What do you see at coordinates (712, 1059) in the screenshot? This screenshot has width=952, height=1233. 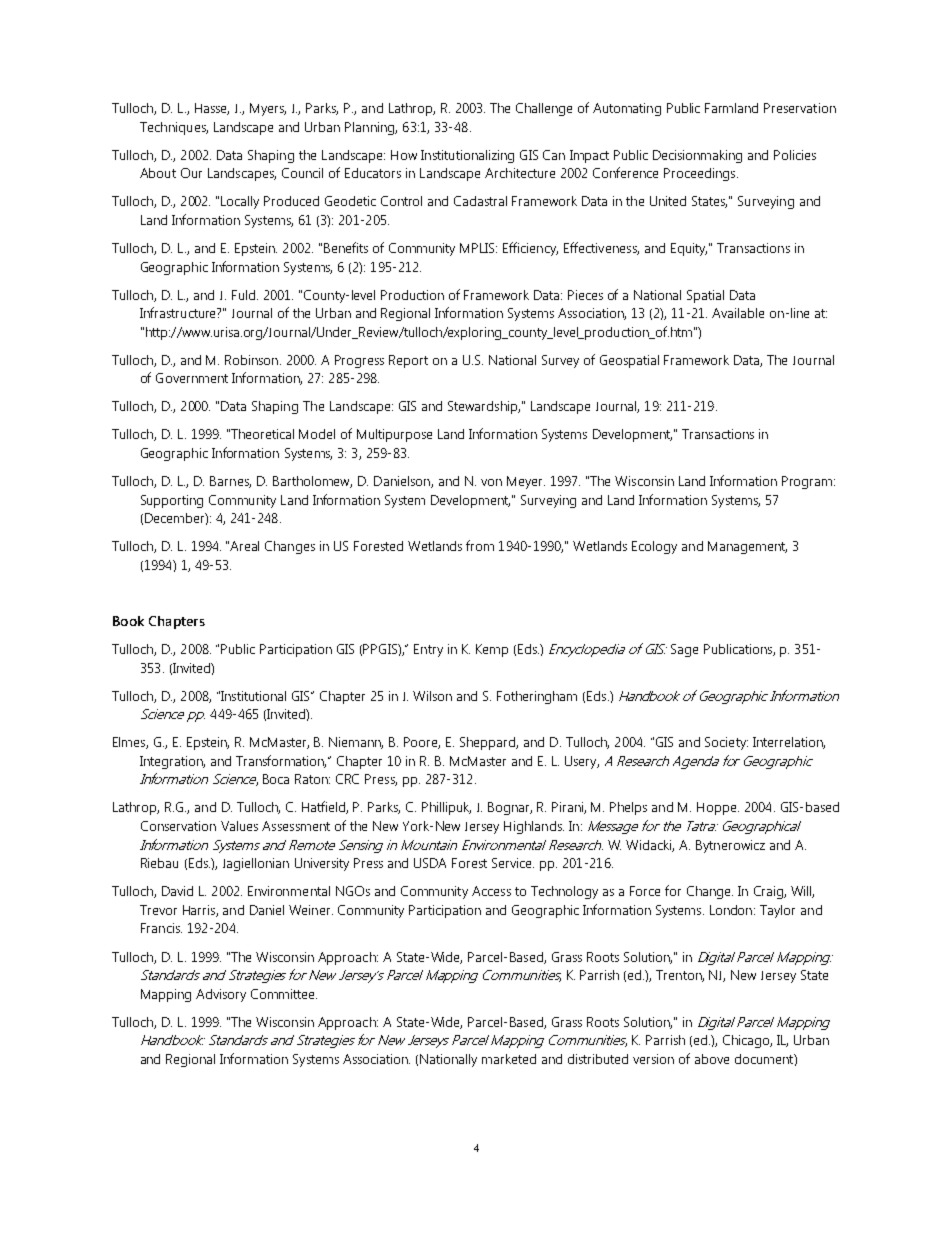 I see `above` at bounding box center [712, 1059].
